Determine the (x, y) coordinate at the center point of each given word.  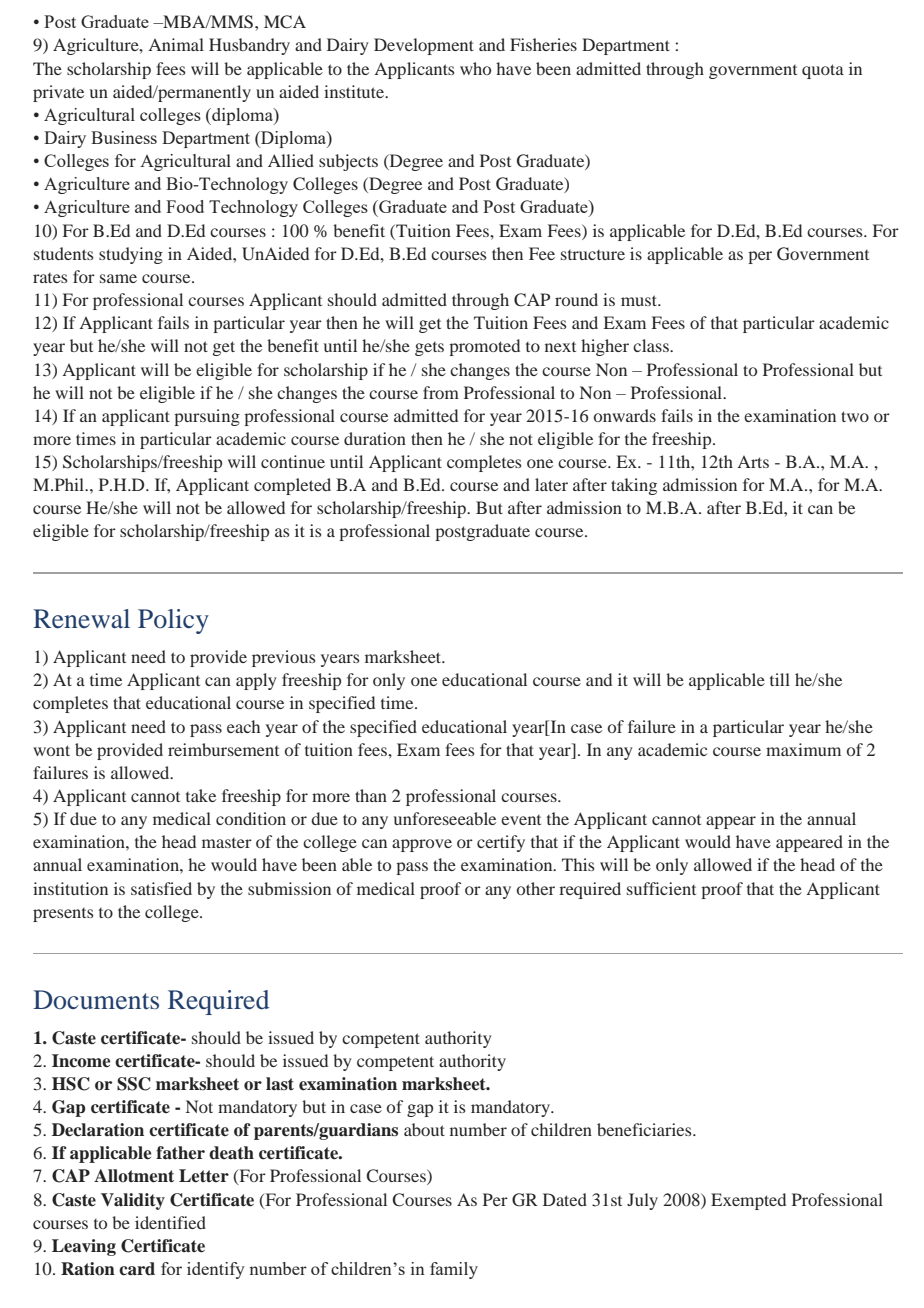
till (780, 679)
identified (170, 1222)
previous (283, 658)
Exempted (748, 1201)
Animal (176, 44)
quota (823, 71)
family (454, 1270)
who (475, 68)
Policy (173, 621)
